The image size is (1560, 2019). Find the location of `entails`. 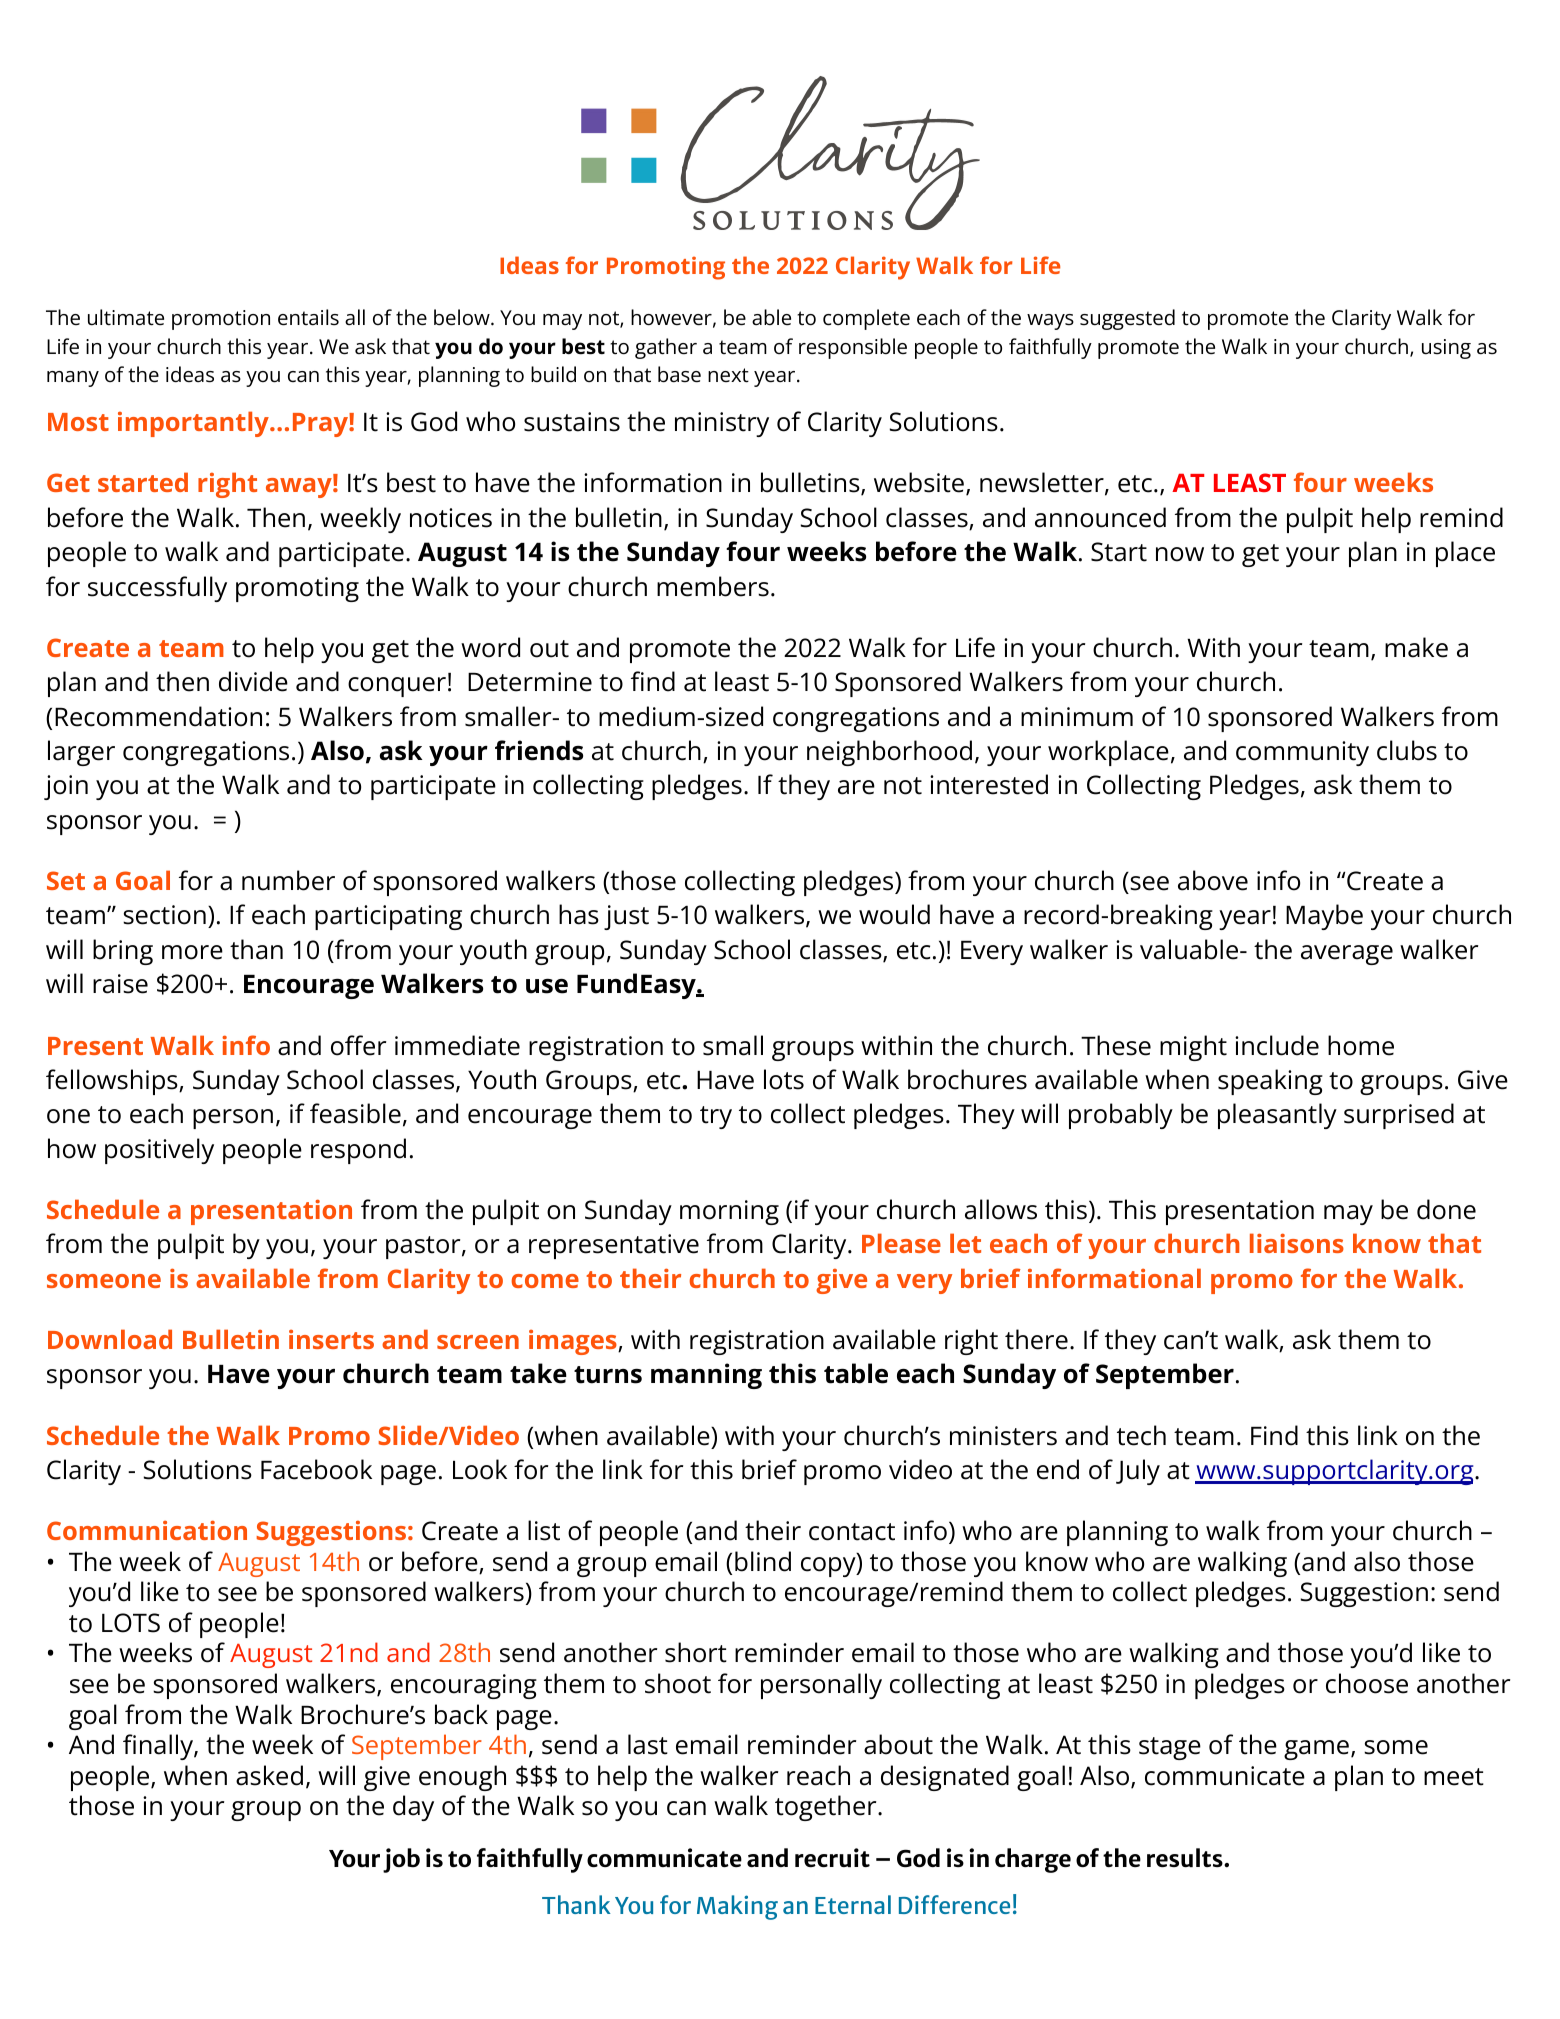

entails is located at coordinates (308, 317).
